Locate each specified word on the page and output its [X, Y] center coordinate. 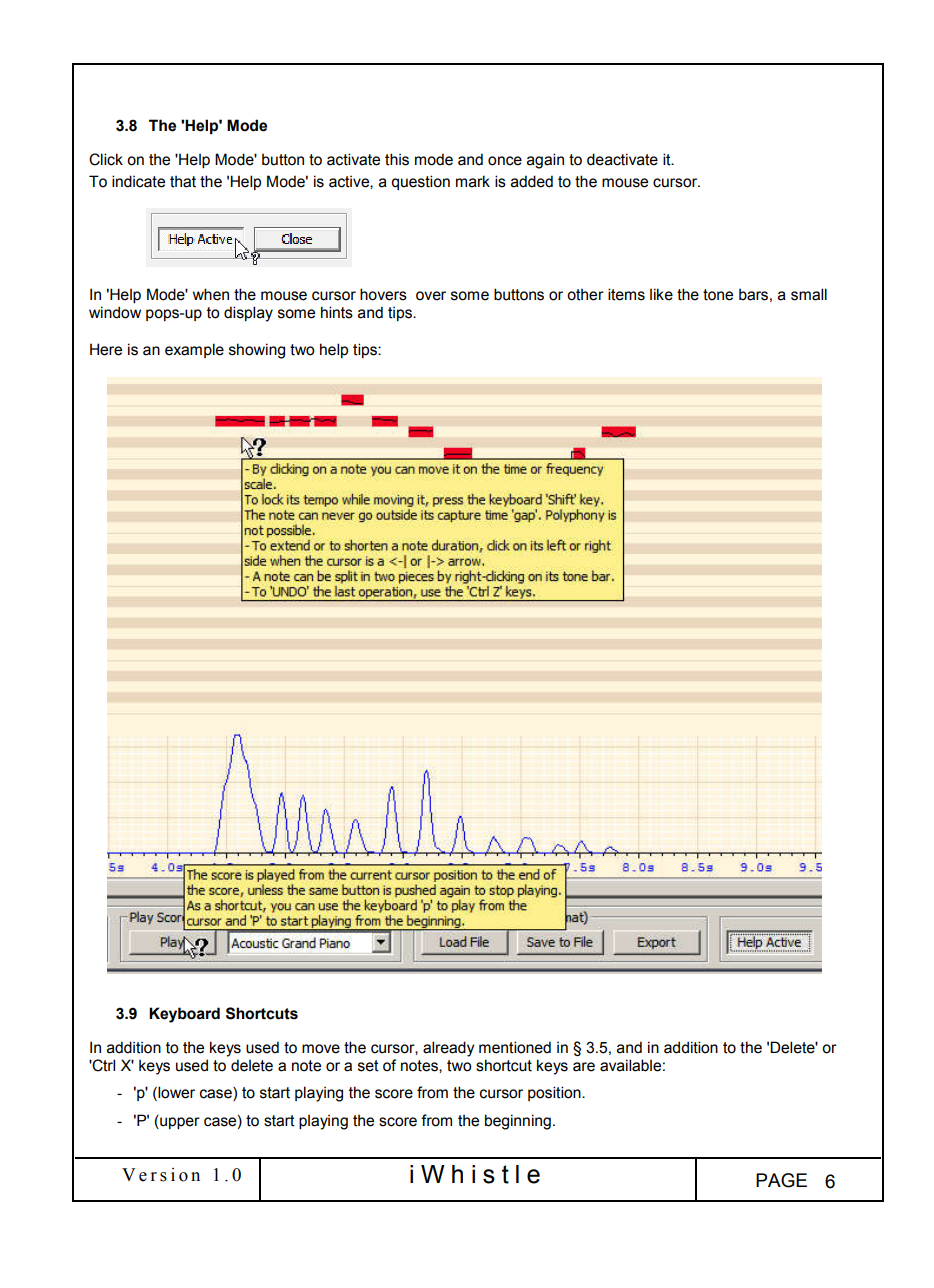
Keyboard [184, 1015]
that [183, 181]
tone [718, 295]
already [448, 1049]
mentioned [515, 1047]
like [661, 294]
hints [337, 312]
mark [473, 181]
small [809, 294]
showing [257, 351]
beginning [518, 1122]
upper [179, 1122]
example [194, 350]
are [584, 1067]
